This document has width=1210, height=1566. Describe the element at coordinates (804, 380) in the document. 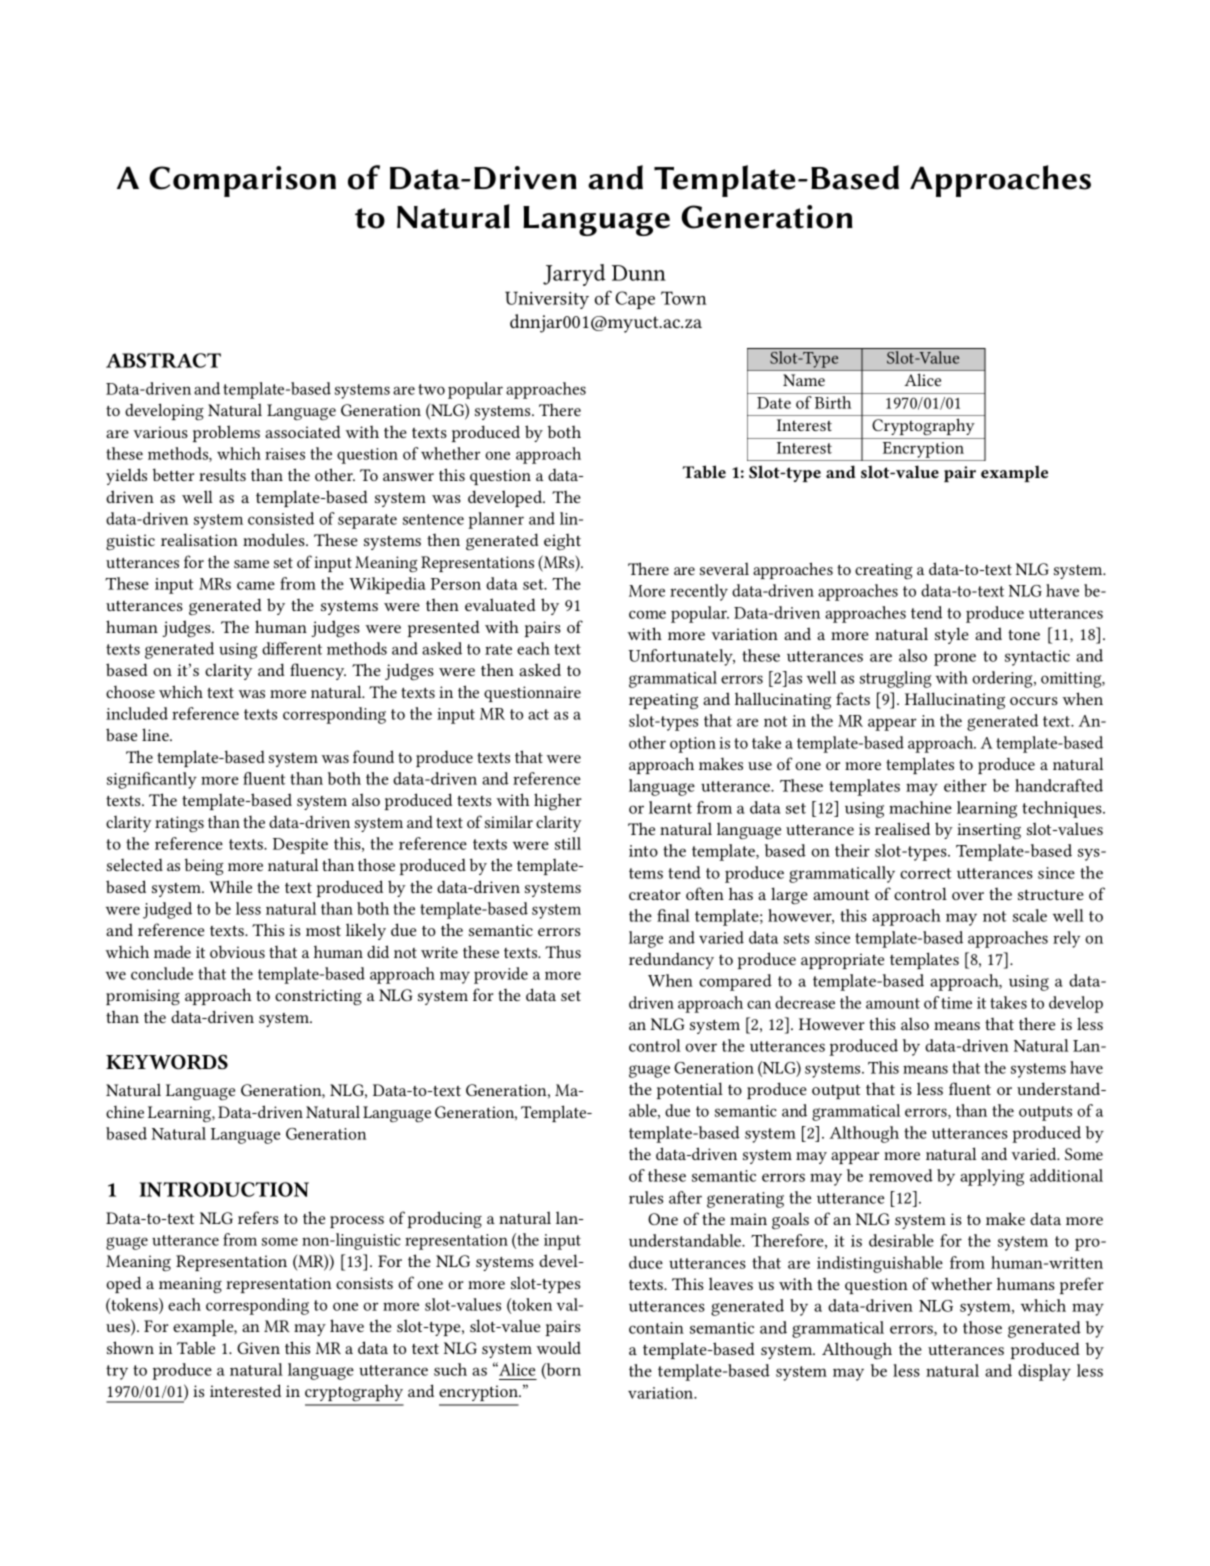

I see `Name` at that location.
